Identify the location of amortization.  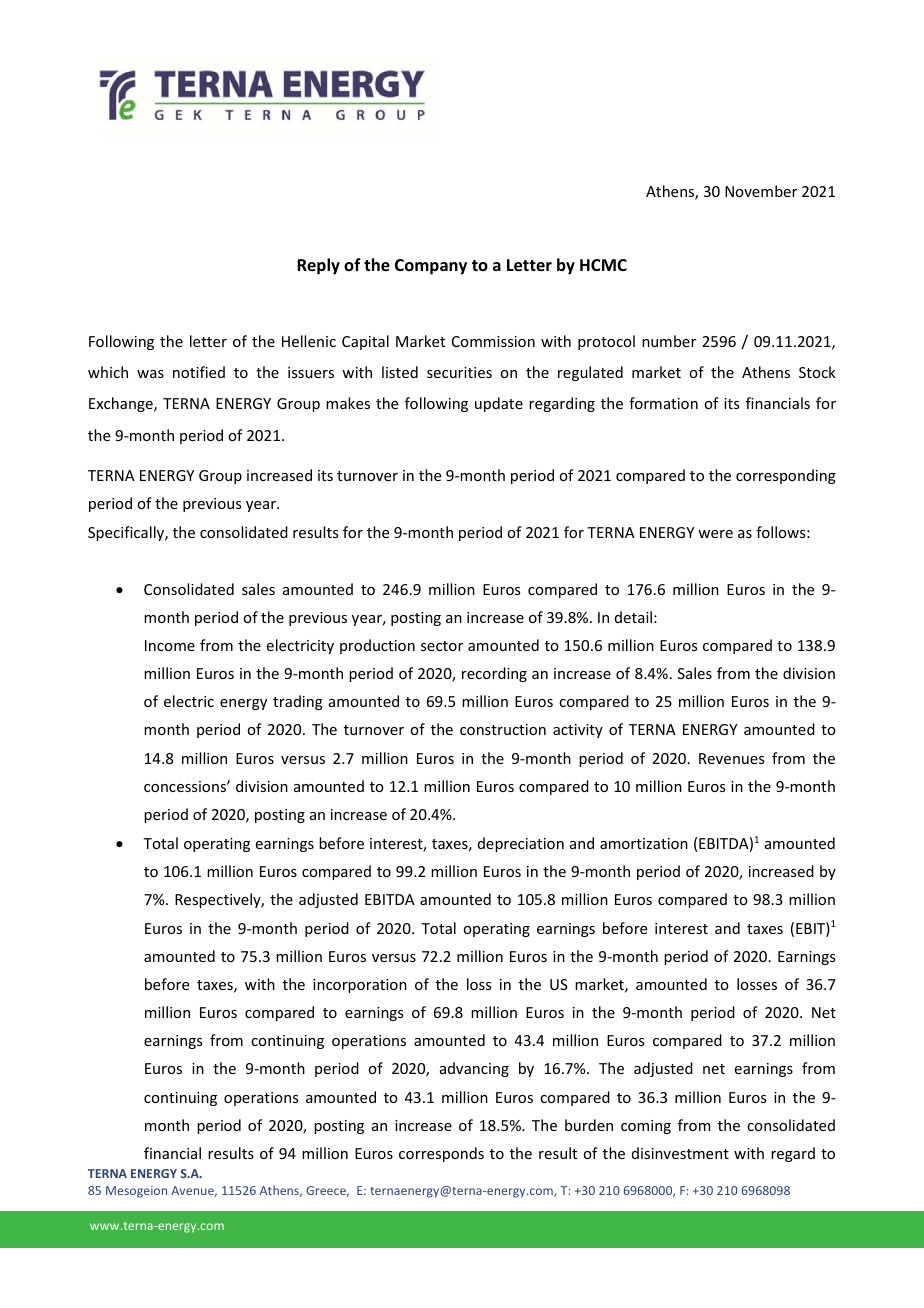
(644, 843).
